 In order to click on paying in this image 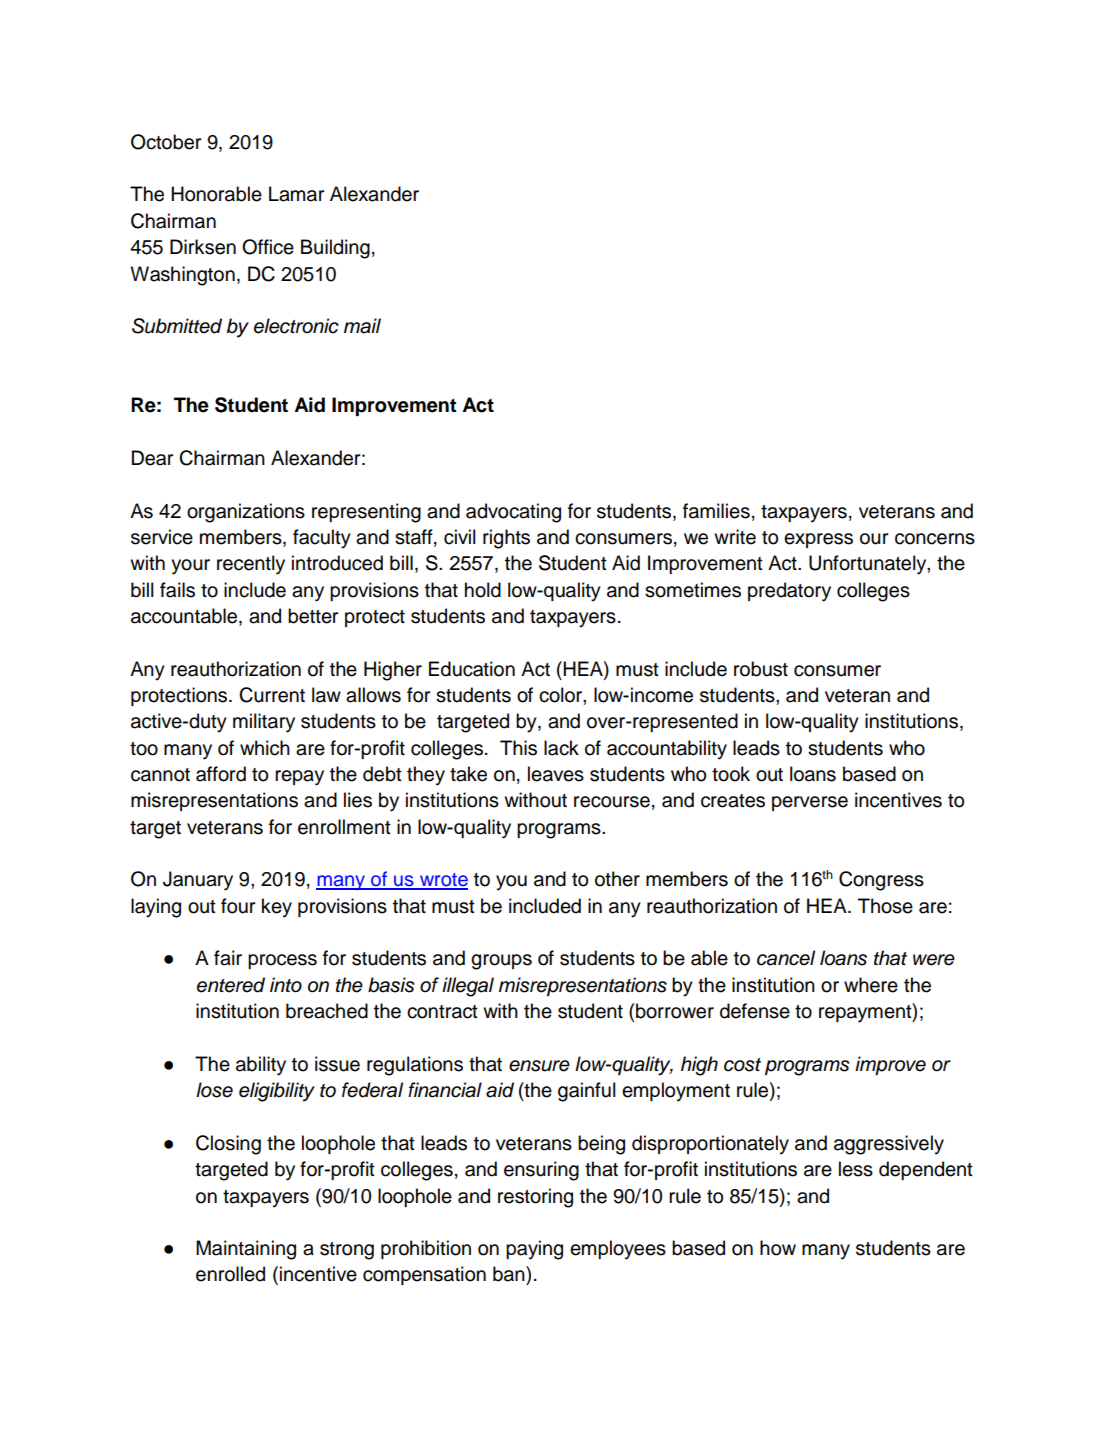, I will do `click(534, 1250)`.
